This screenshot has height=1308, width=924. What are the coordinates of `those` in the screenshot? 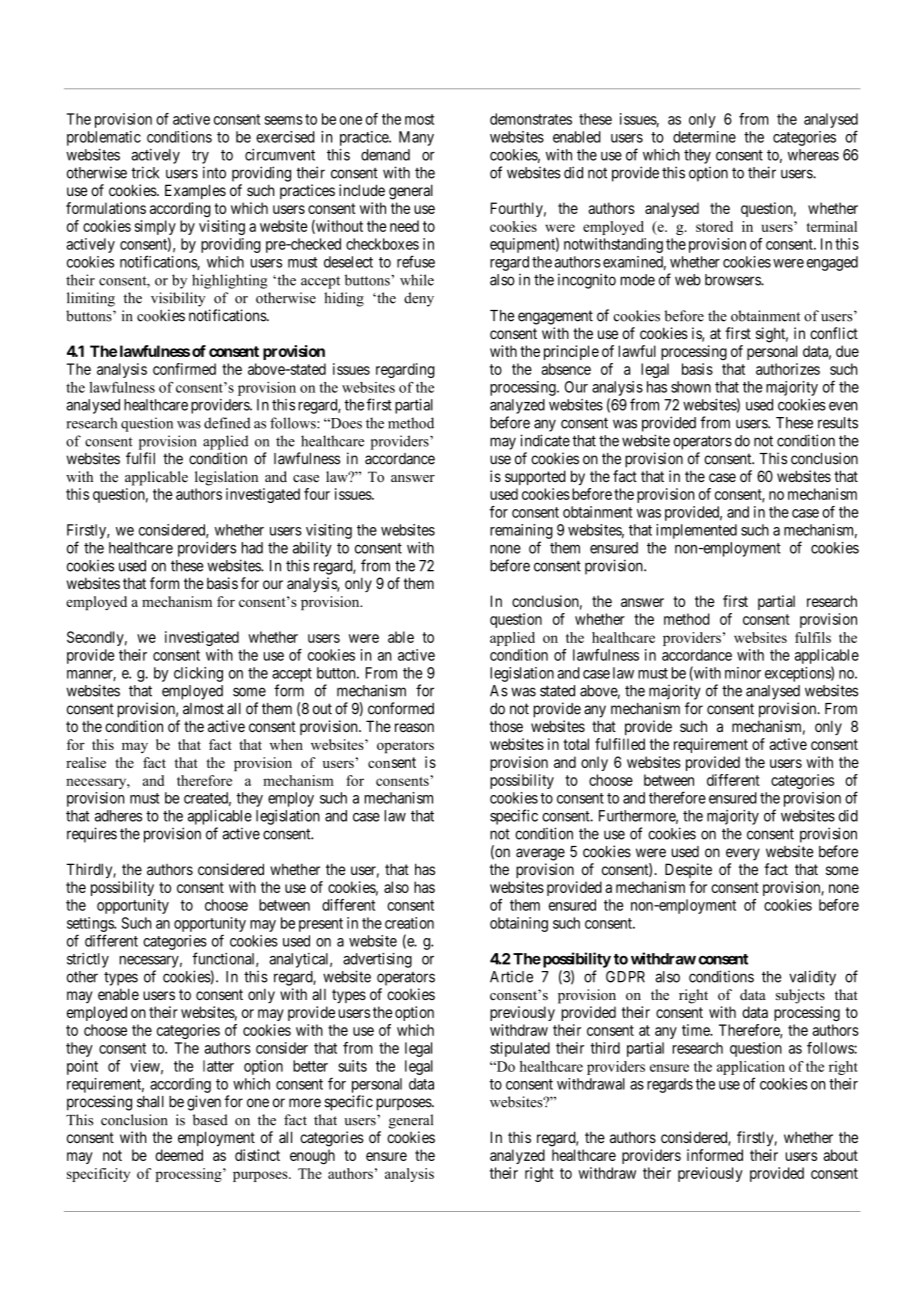 It's located at (506, 726).
